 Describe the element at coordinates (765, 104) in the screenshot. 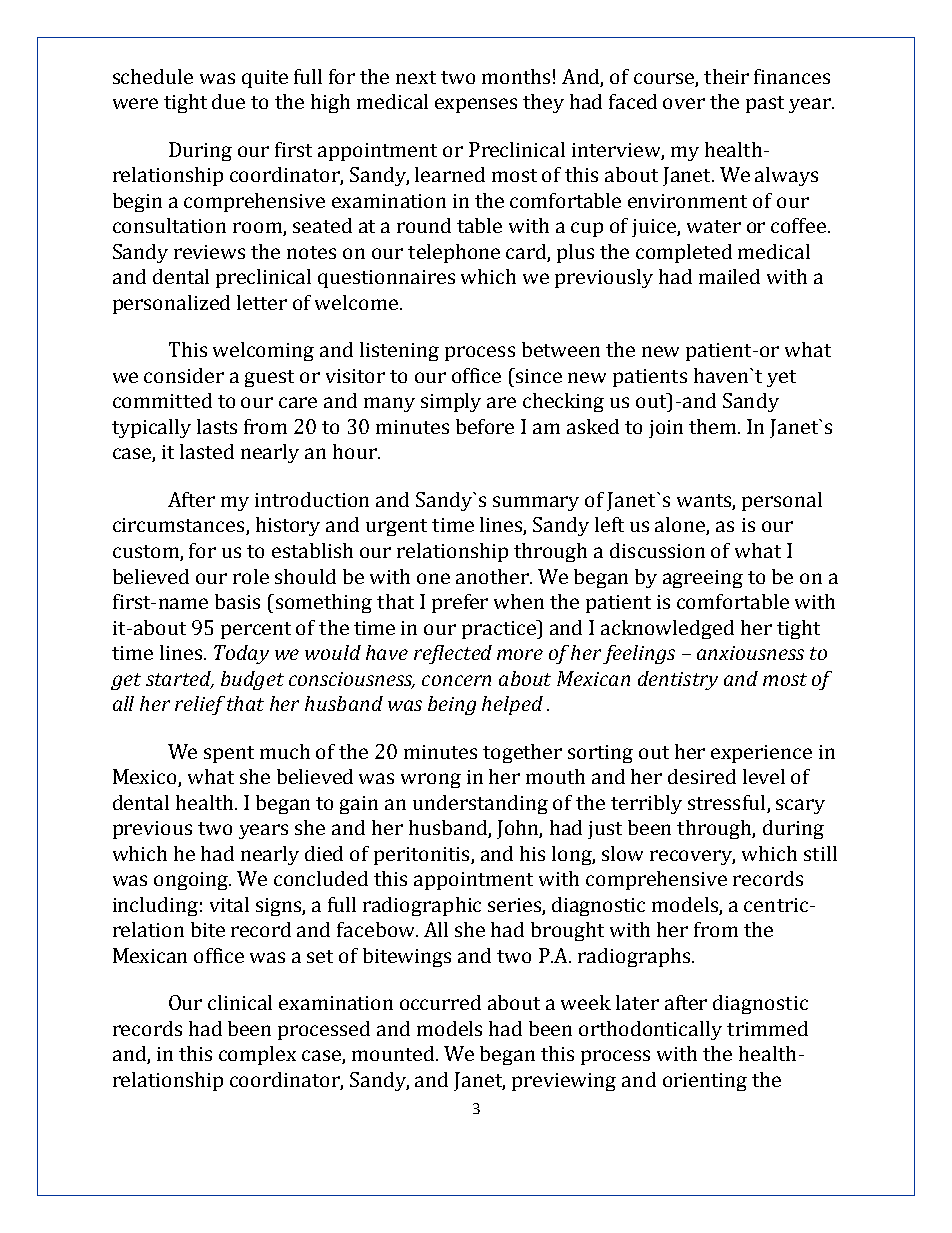

I see `past` at that location.
